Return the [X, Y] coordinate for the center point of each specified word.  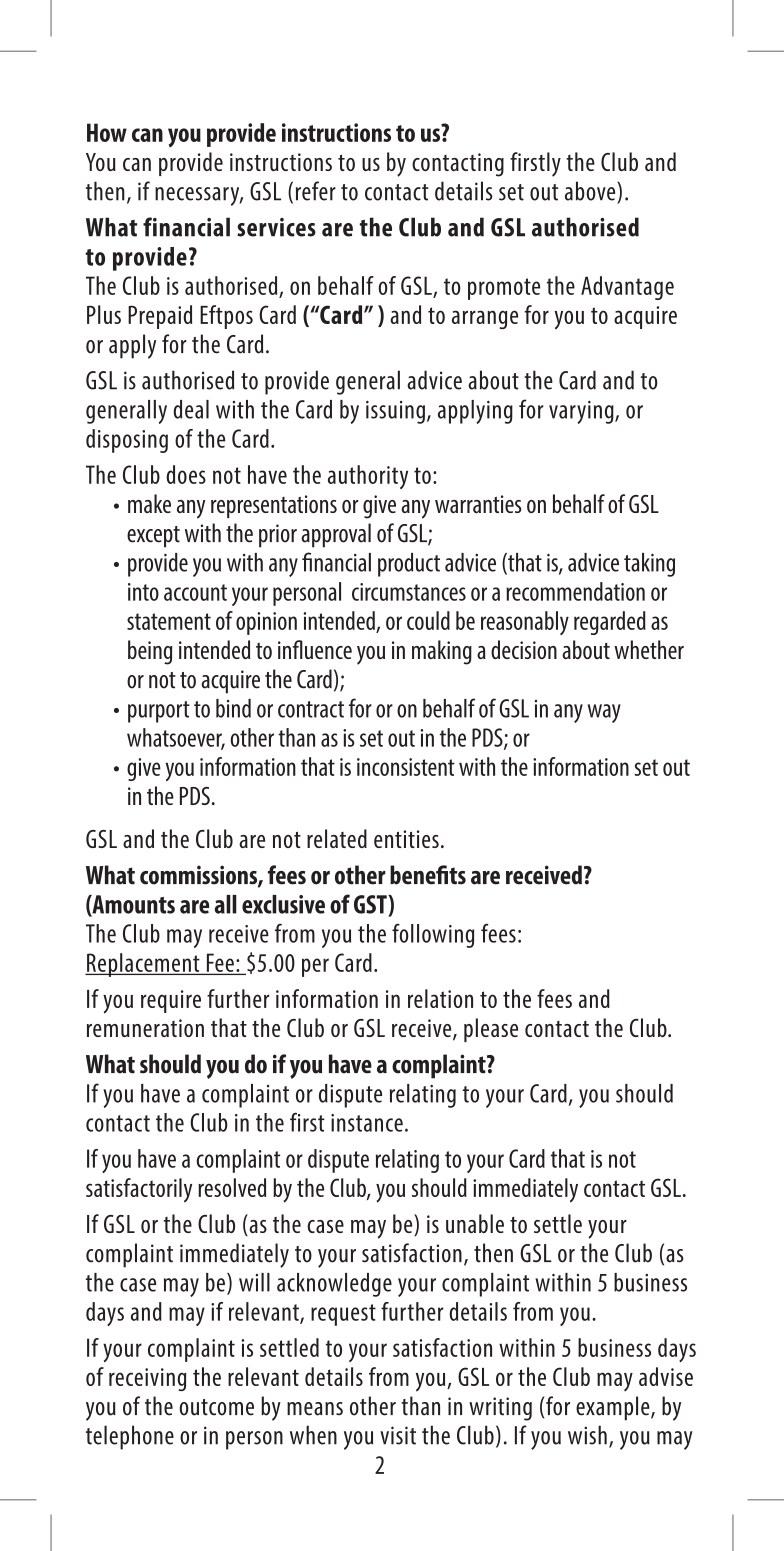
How [107, 132]
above [591, 191]
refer [316, 191]
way [604, 713]
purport [159, 712]
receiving [147, 1379]
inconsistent [406, 767]
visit [398, 1435]
